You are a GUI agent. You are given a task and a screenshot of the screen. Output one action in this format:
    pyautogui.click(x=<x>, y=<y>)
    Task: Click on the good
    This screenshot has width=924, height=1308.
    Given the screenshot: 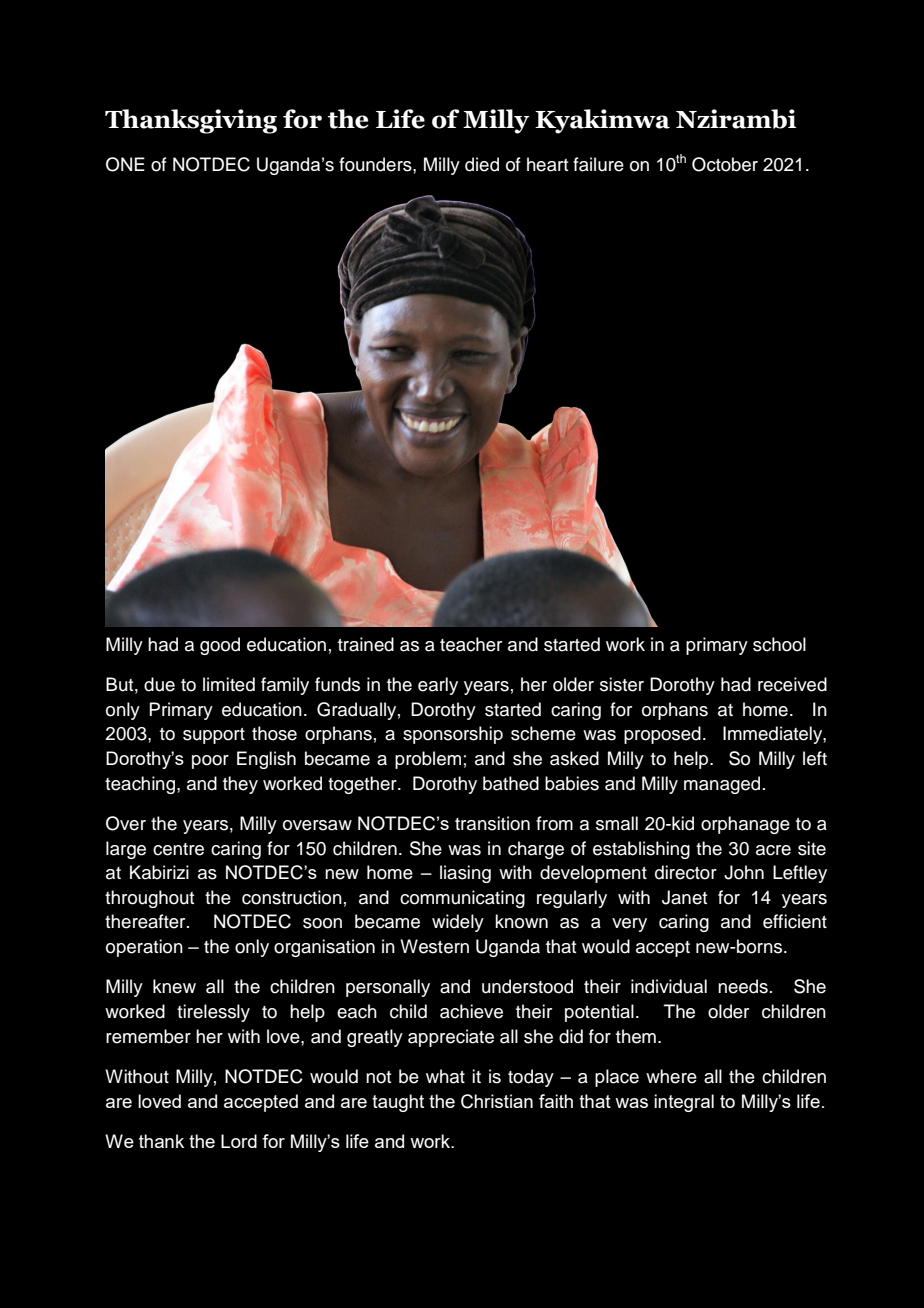 What is the action you would take?
    pyautogui.click(x=220, y=646)
